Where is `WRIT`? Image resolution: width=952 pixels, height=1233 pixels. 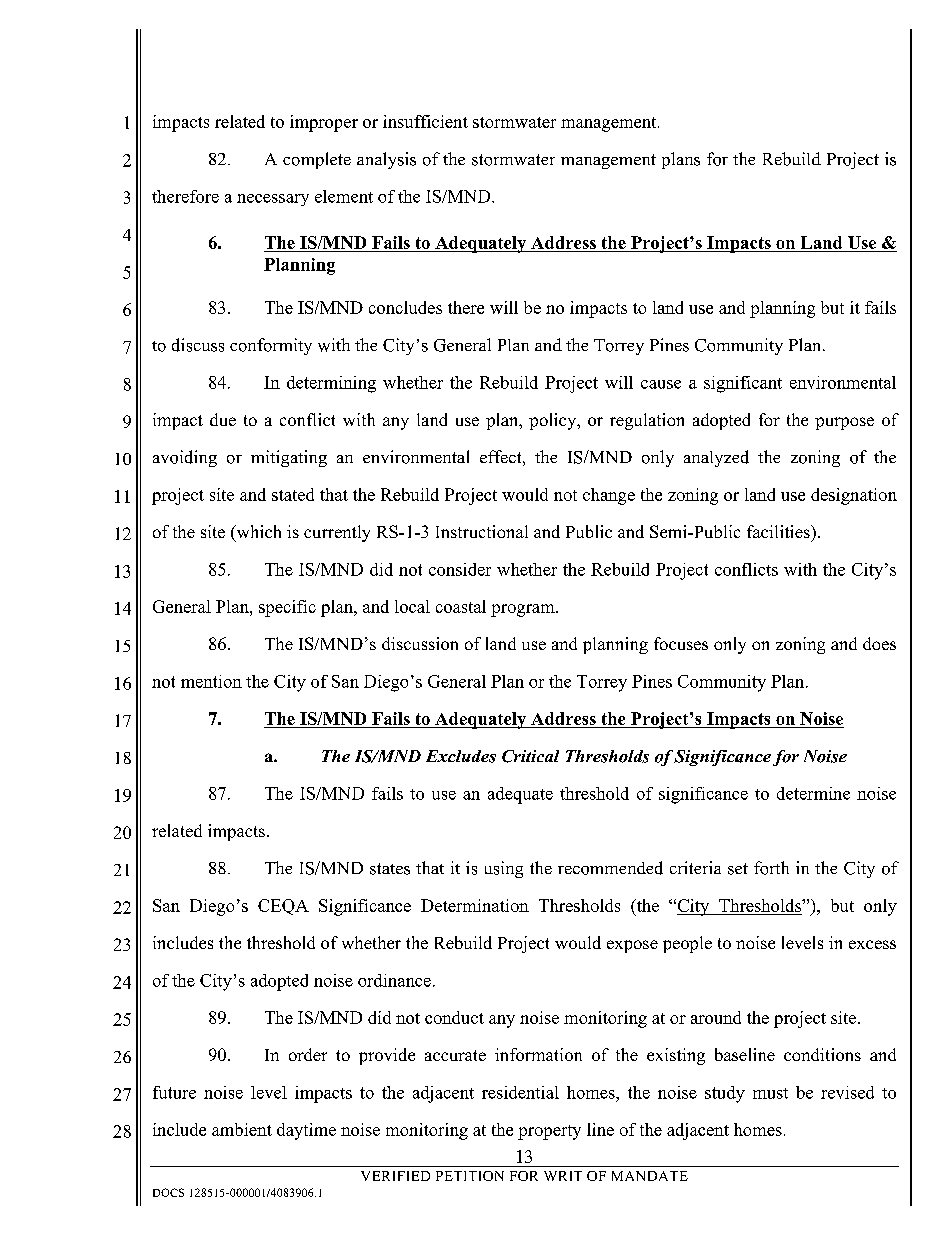 WRIT is located at coordinates (563, 1176).
